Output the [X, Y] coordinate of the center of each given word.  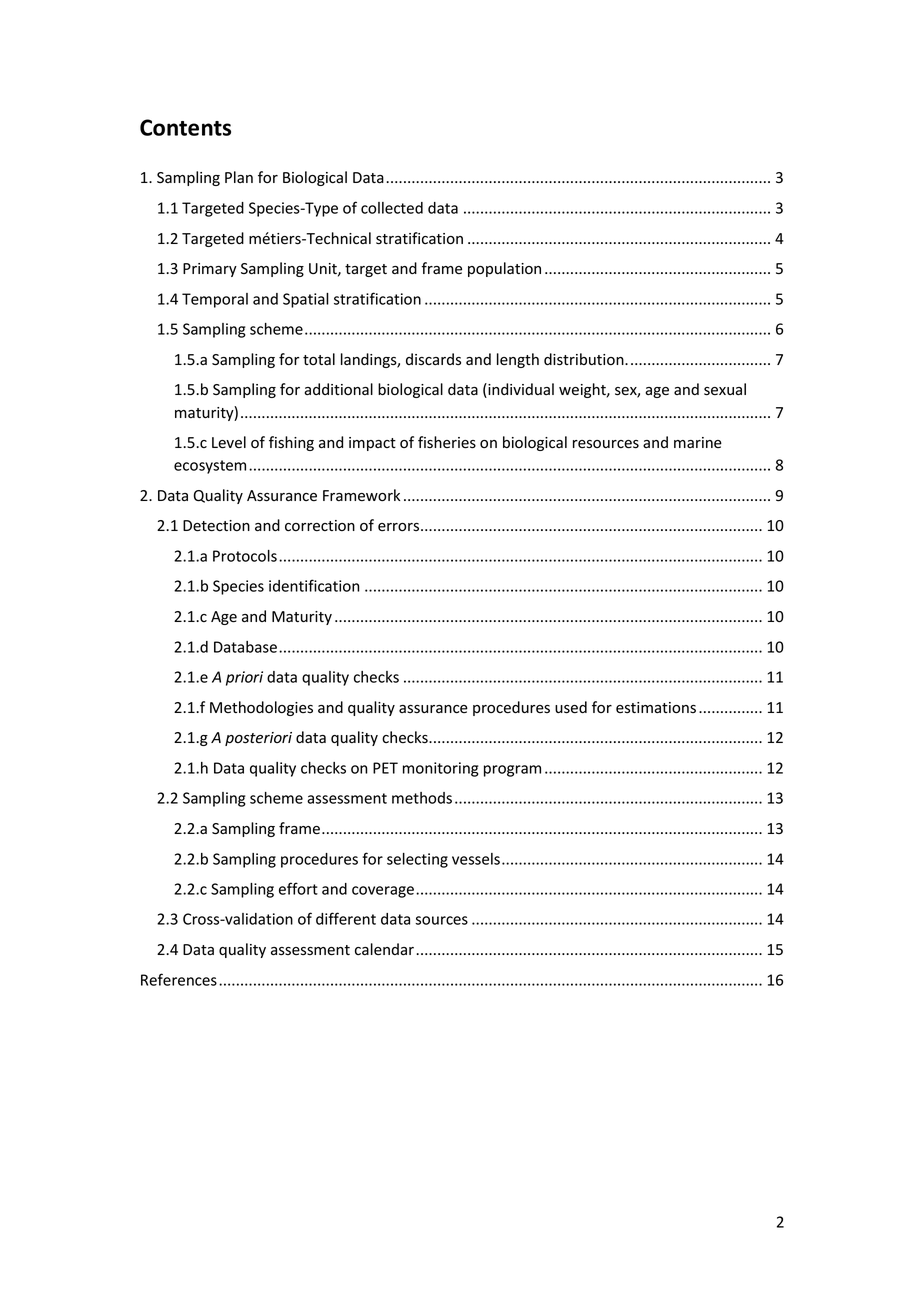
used [571, 707]
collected [392, 208]
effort [298, 888]
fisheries [447, 442]
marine [698, 442]
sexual [725, 389]
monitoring [441, 769]
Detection [216, 526]
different [346, 918]
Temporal [215, 300]
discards [433, 359]
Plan [239, 177]
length [518, 360]
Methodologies [261, 708]
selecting [417, 860]
